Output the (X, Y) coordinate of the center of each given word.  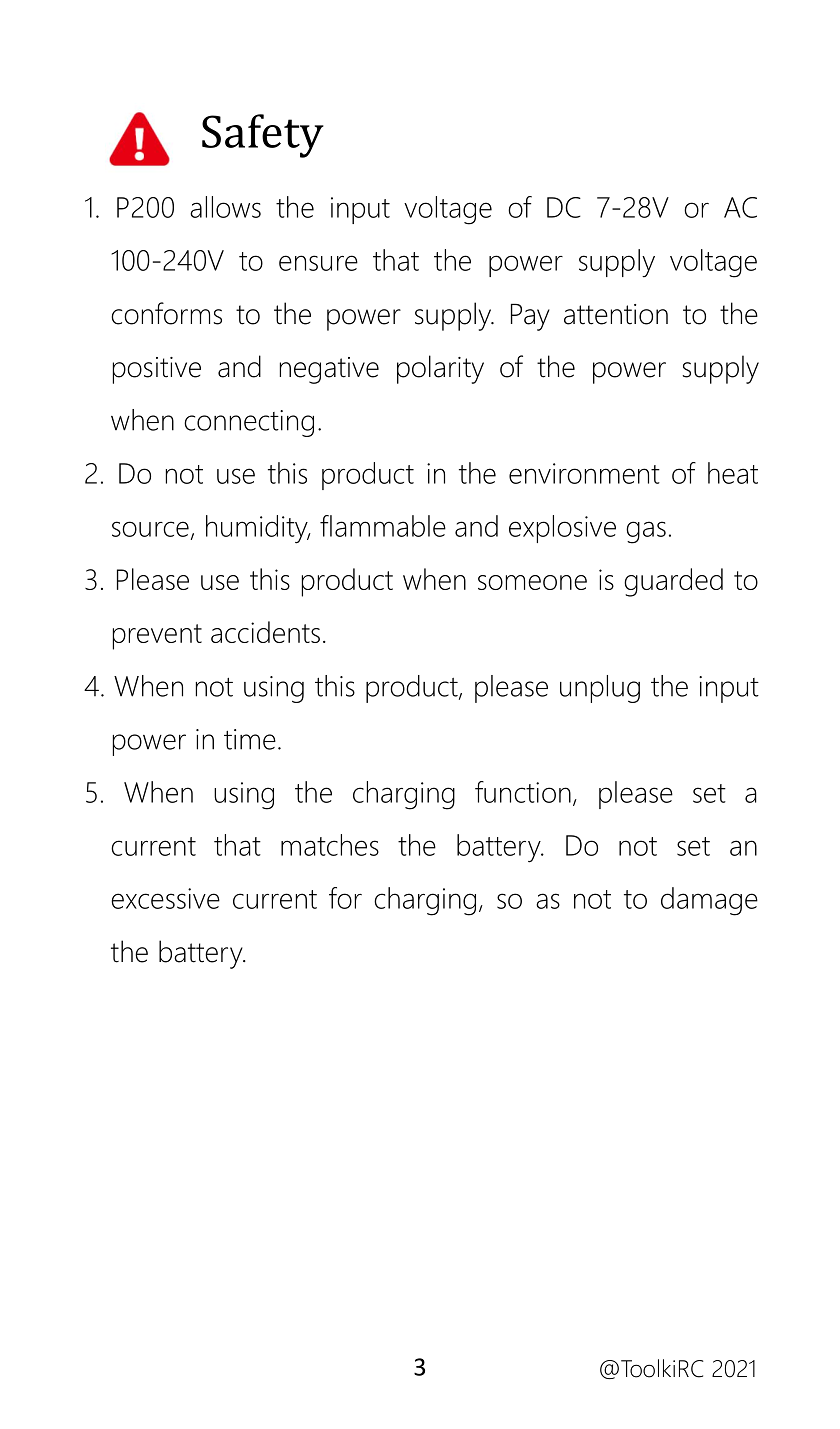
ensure (318, 263)
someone (532, 582)
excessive (165, 898)
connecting (249, 423)
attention (616, 314)
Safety (263, 136)
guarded (673, 582)
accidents (265, 632)
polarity (440, 369)
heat (733, 473)
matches (330, 845)
